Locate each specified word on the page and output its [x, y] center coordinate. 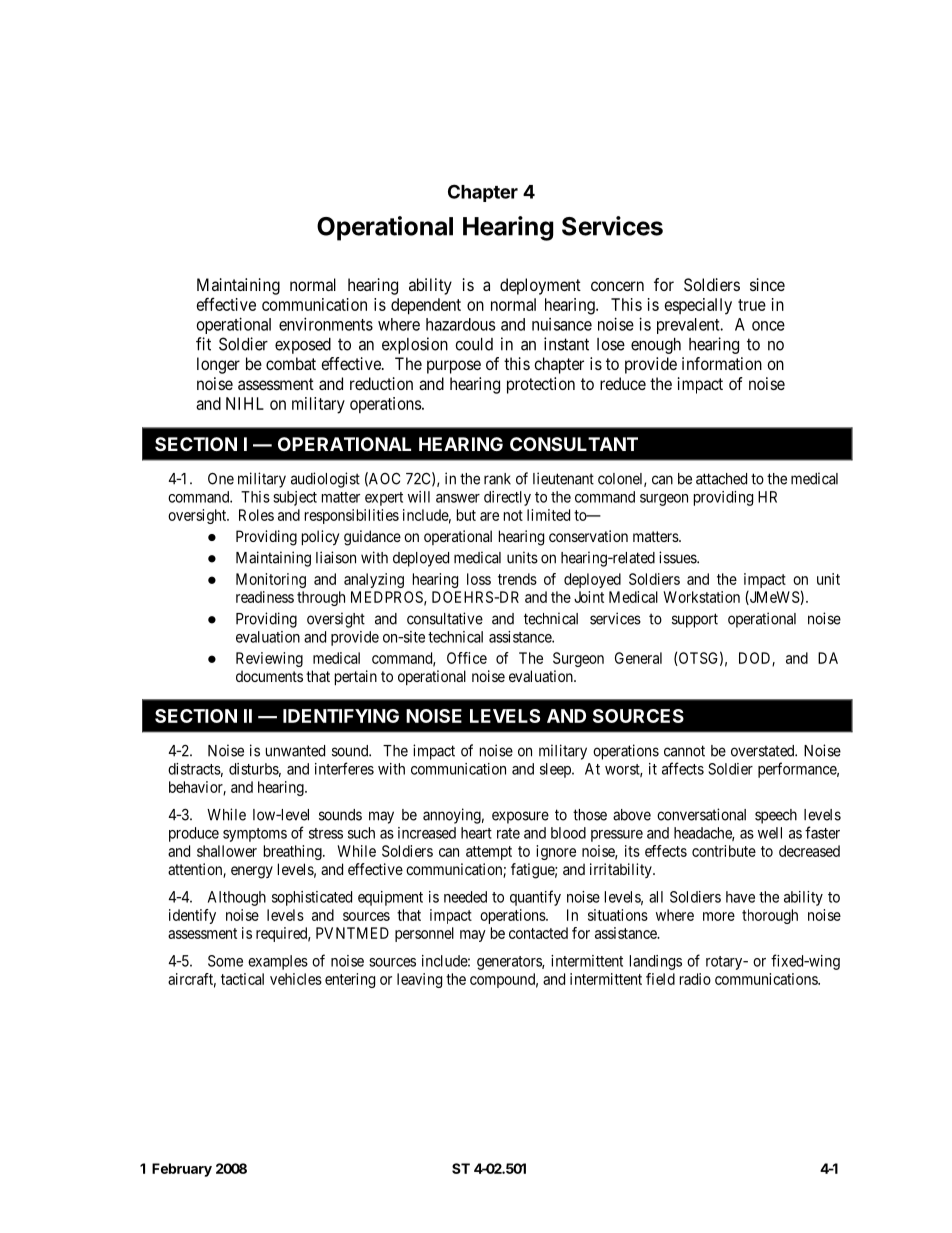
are [489, 516]
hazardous [460, 324]
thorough [770, 916]
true [752, 305]
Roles [256, 515]
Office [467, 658]
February [182, 1170]
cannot [684, 751]
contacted [538, 933]
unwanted [295, 751]
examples [278, 962]
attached [721, 479]
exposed [303, 346]
